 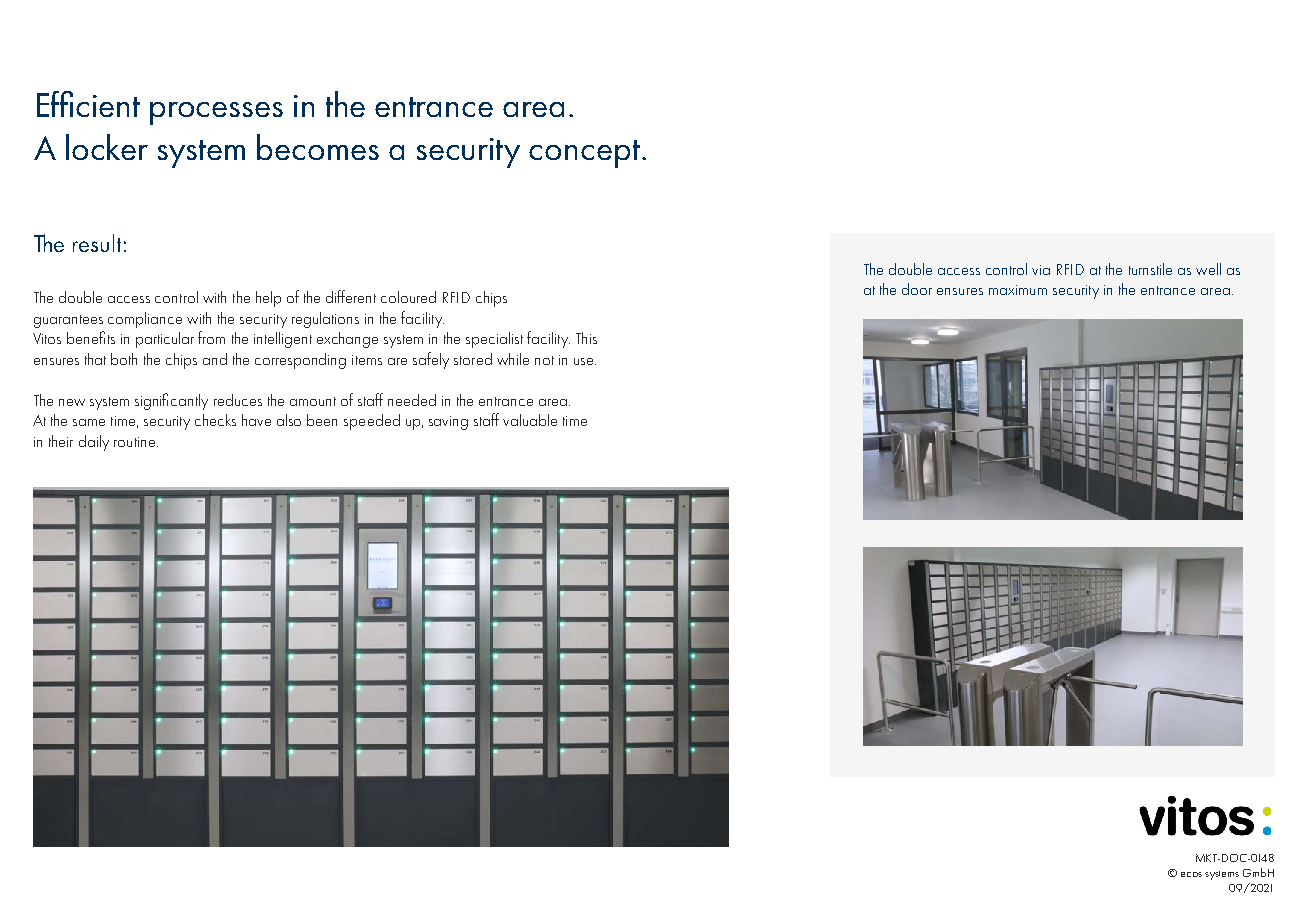 What do you see at coordinates (1041, 270) in the page?
I see `via` at bounding box center [1041, 270].
